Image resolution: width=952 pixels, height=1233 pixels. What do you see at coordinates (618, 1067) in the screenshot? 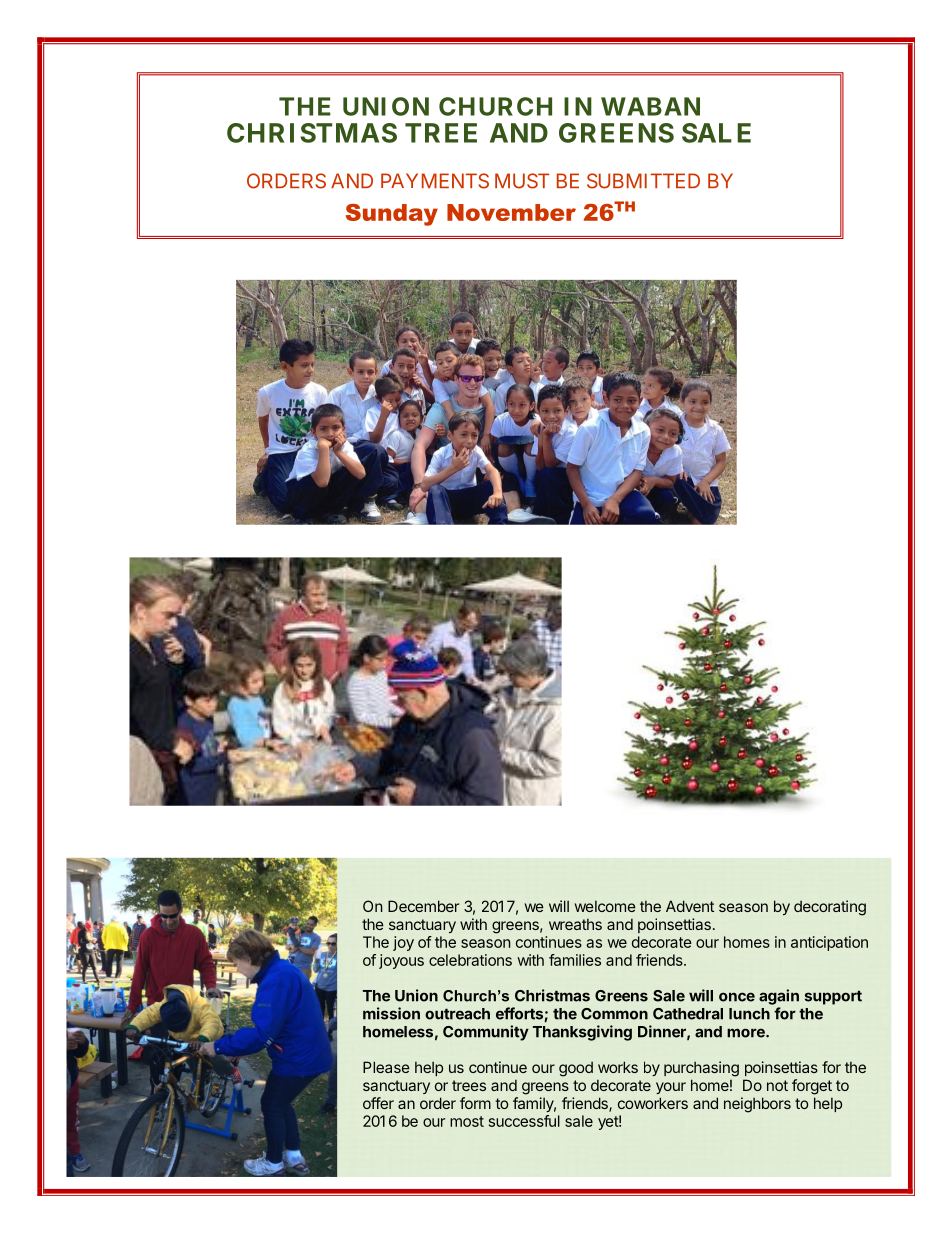
I see `works` at bounding box center [618, 1067].
